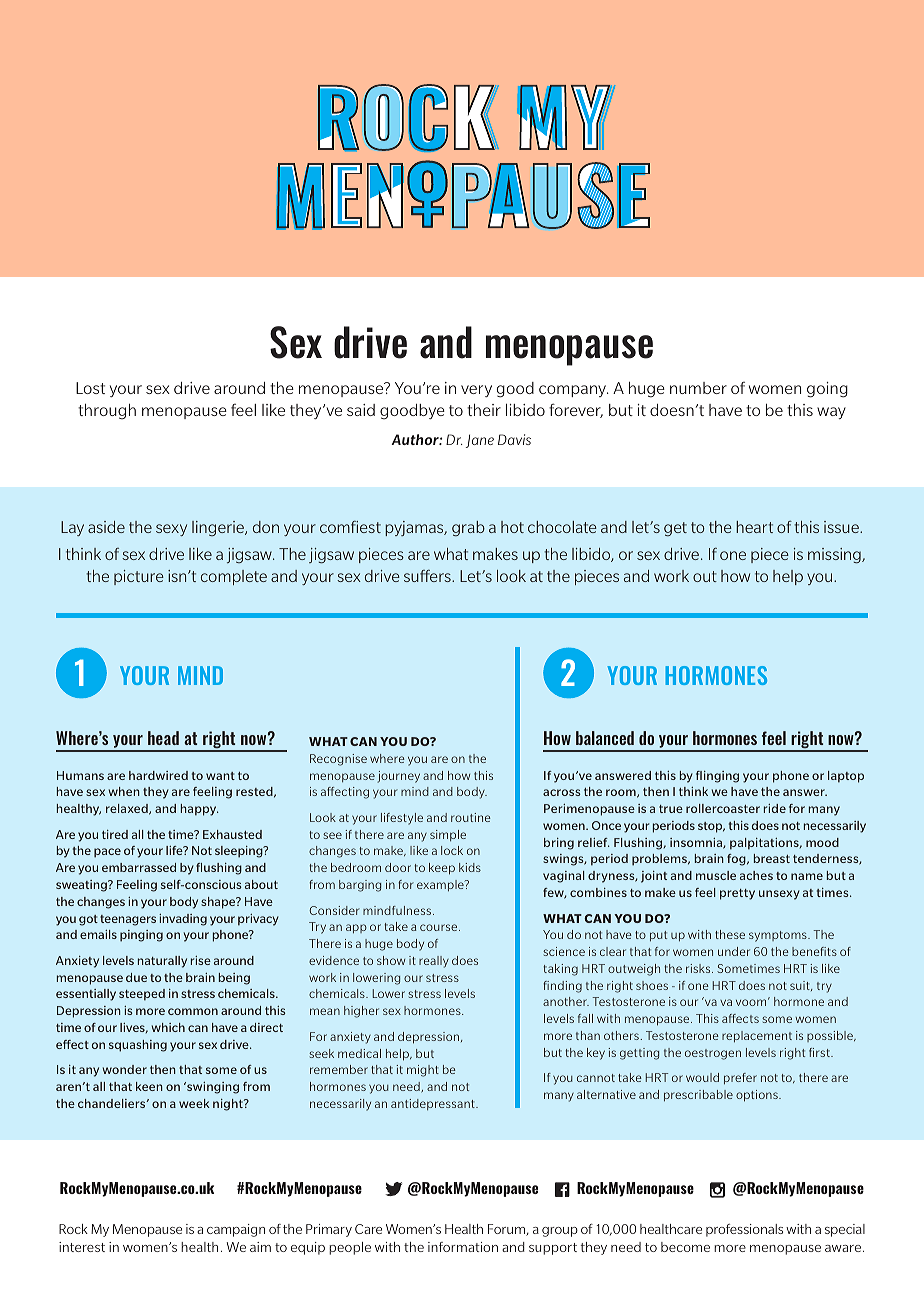  What do you see at coordinates (698, 388) in the page?
I see `number` at bounding box center [698, 388].
